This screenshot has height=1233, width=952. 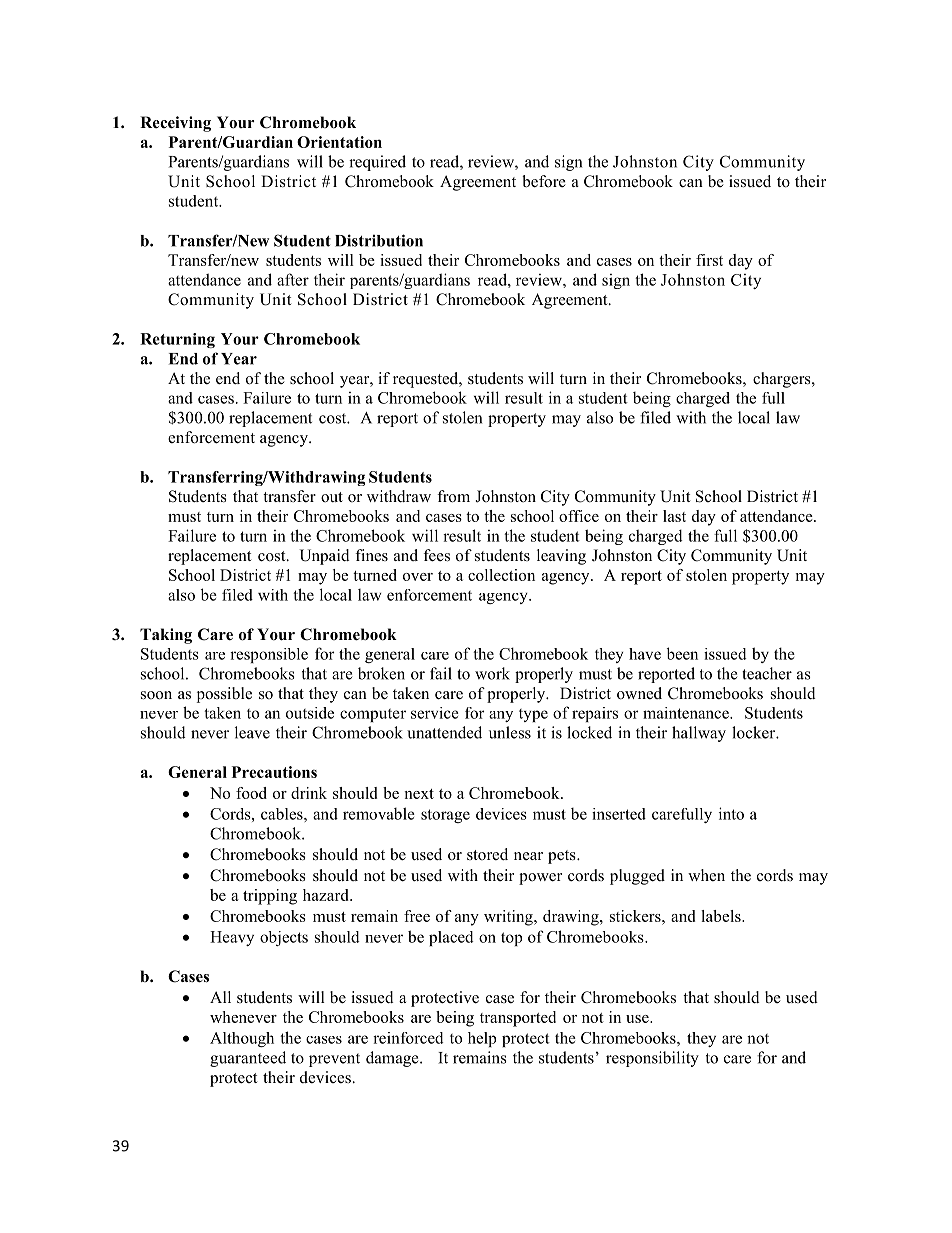 I want to click on been, so click(x=682, y=653).
